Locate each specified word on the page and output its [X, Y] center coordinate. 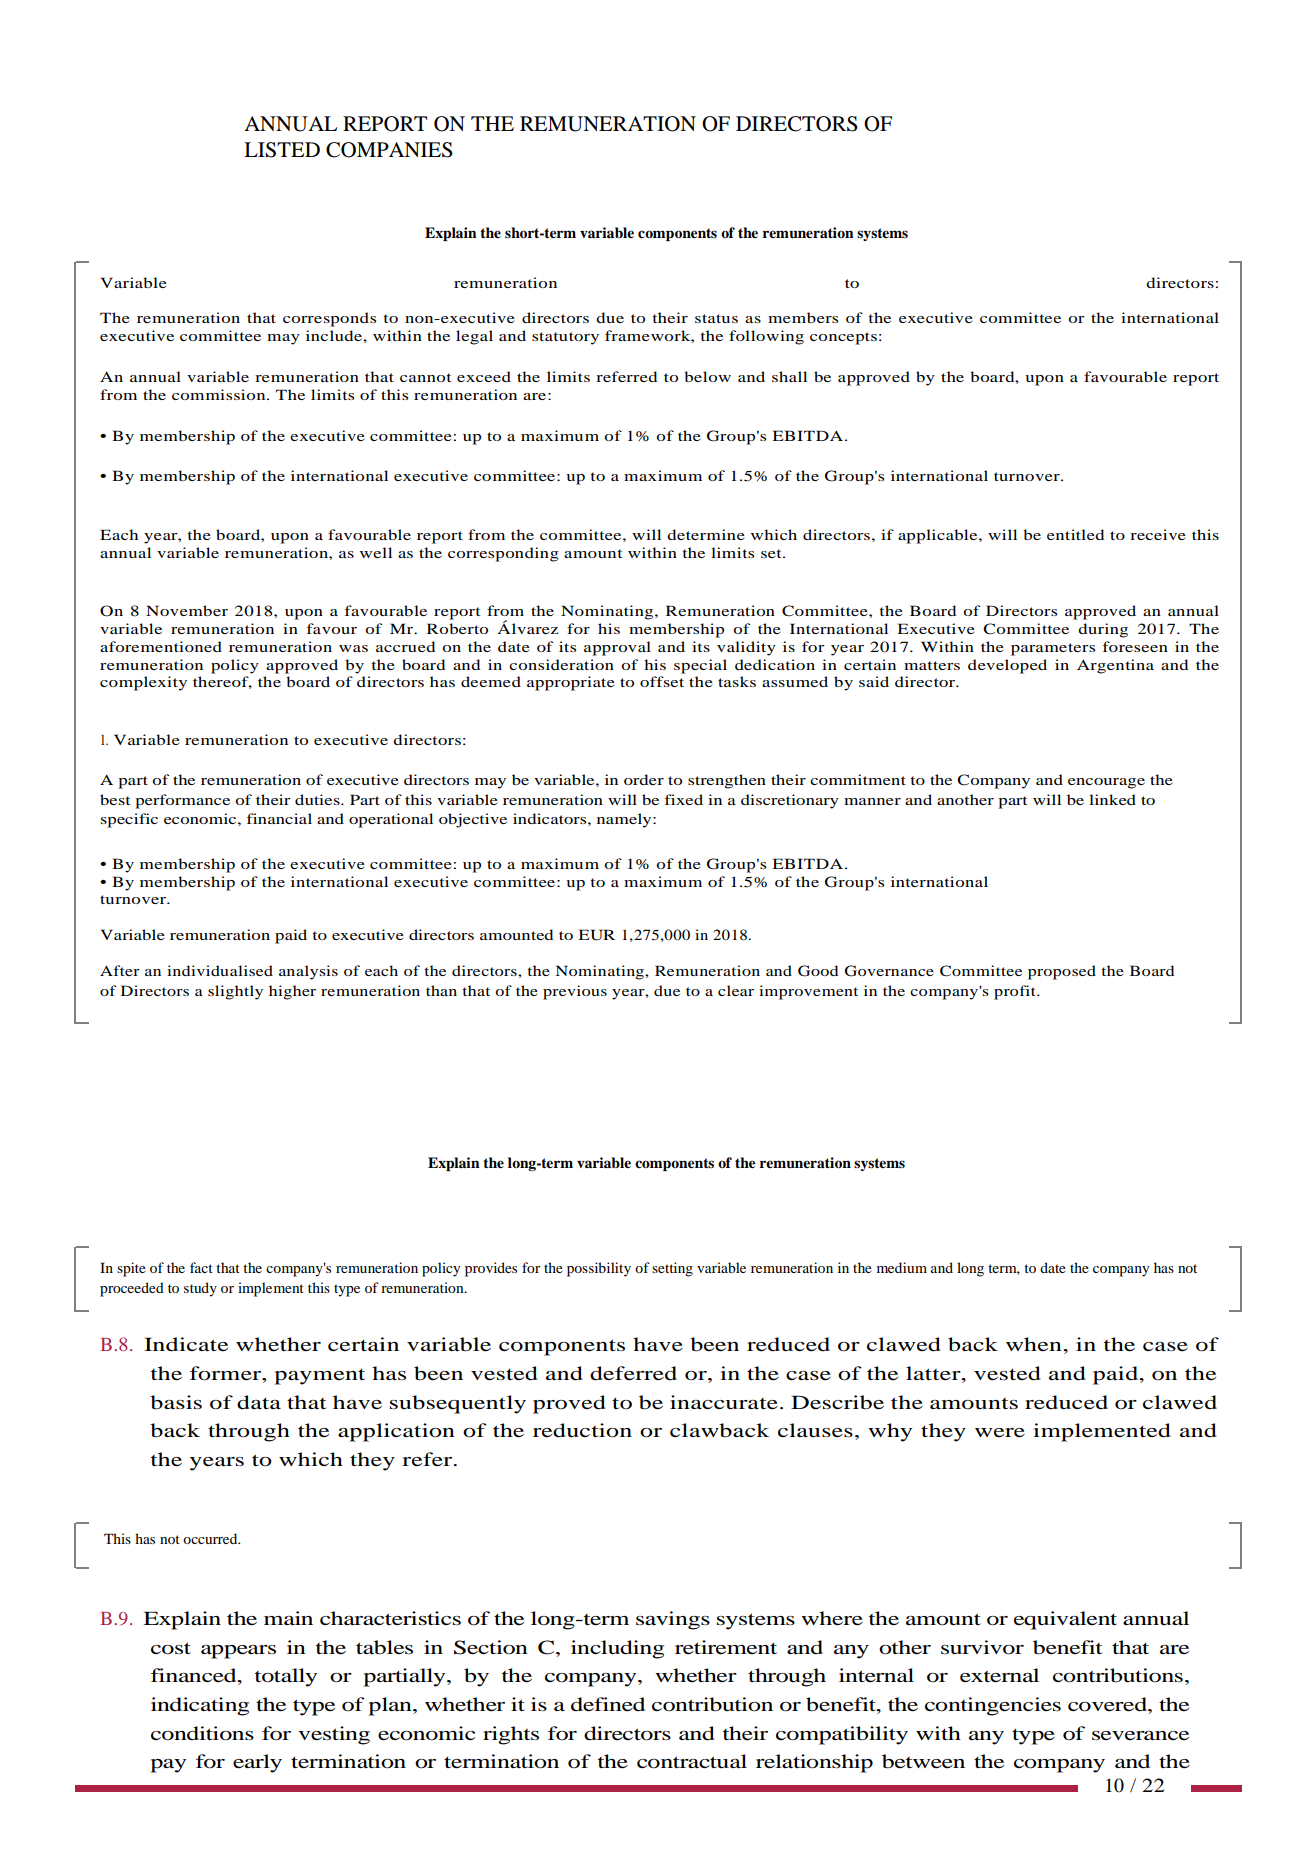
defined [608, 1704]
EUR [597, 935]
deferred [633, 1373]
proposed [1062, 972]
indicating [200, 1706]
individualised [220, 970]
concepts [843, 338]
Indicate [186, 1344]
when [1035, 1344]
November [187, 610]
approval [617, 648]
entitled [1075, 534]
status [716, 318]
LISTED [282, 150]
